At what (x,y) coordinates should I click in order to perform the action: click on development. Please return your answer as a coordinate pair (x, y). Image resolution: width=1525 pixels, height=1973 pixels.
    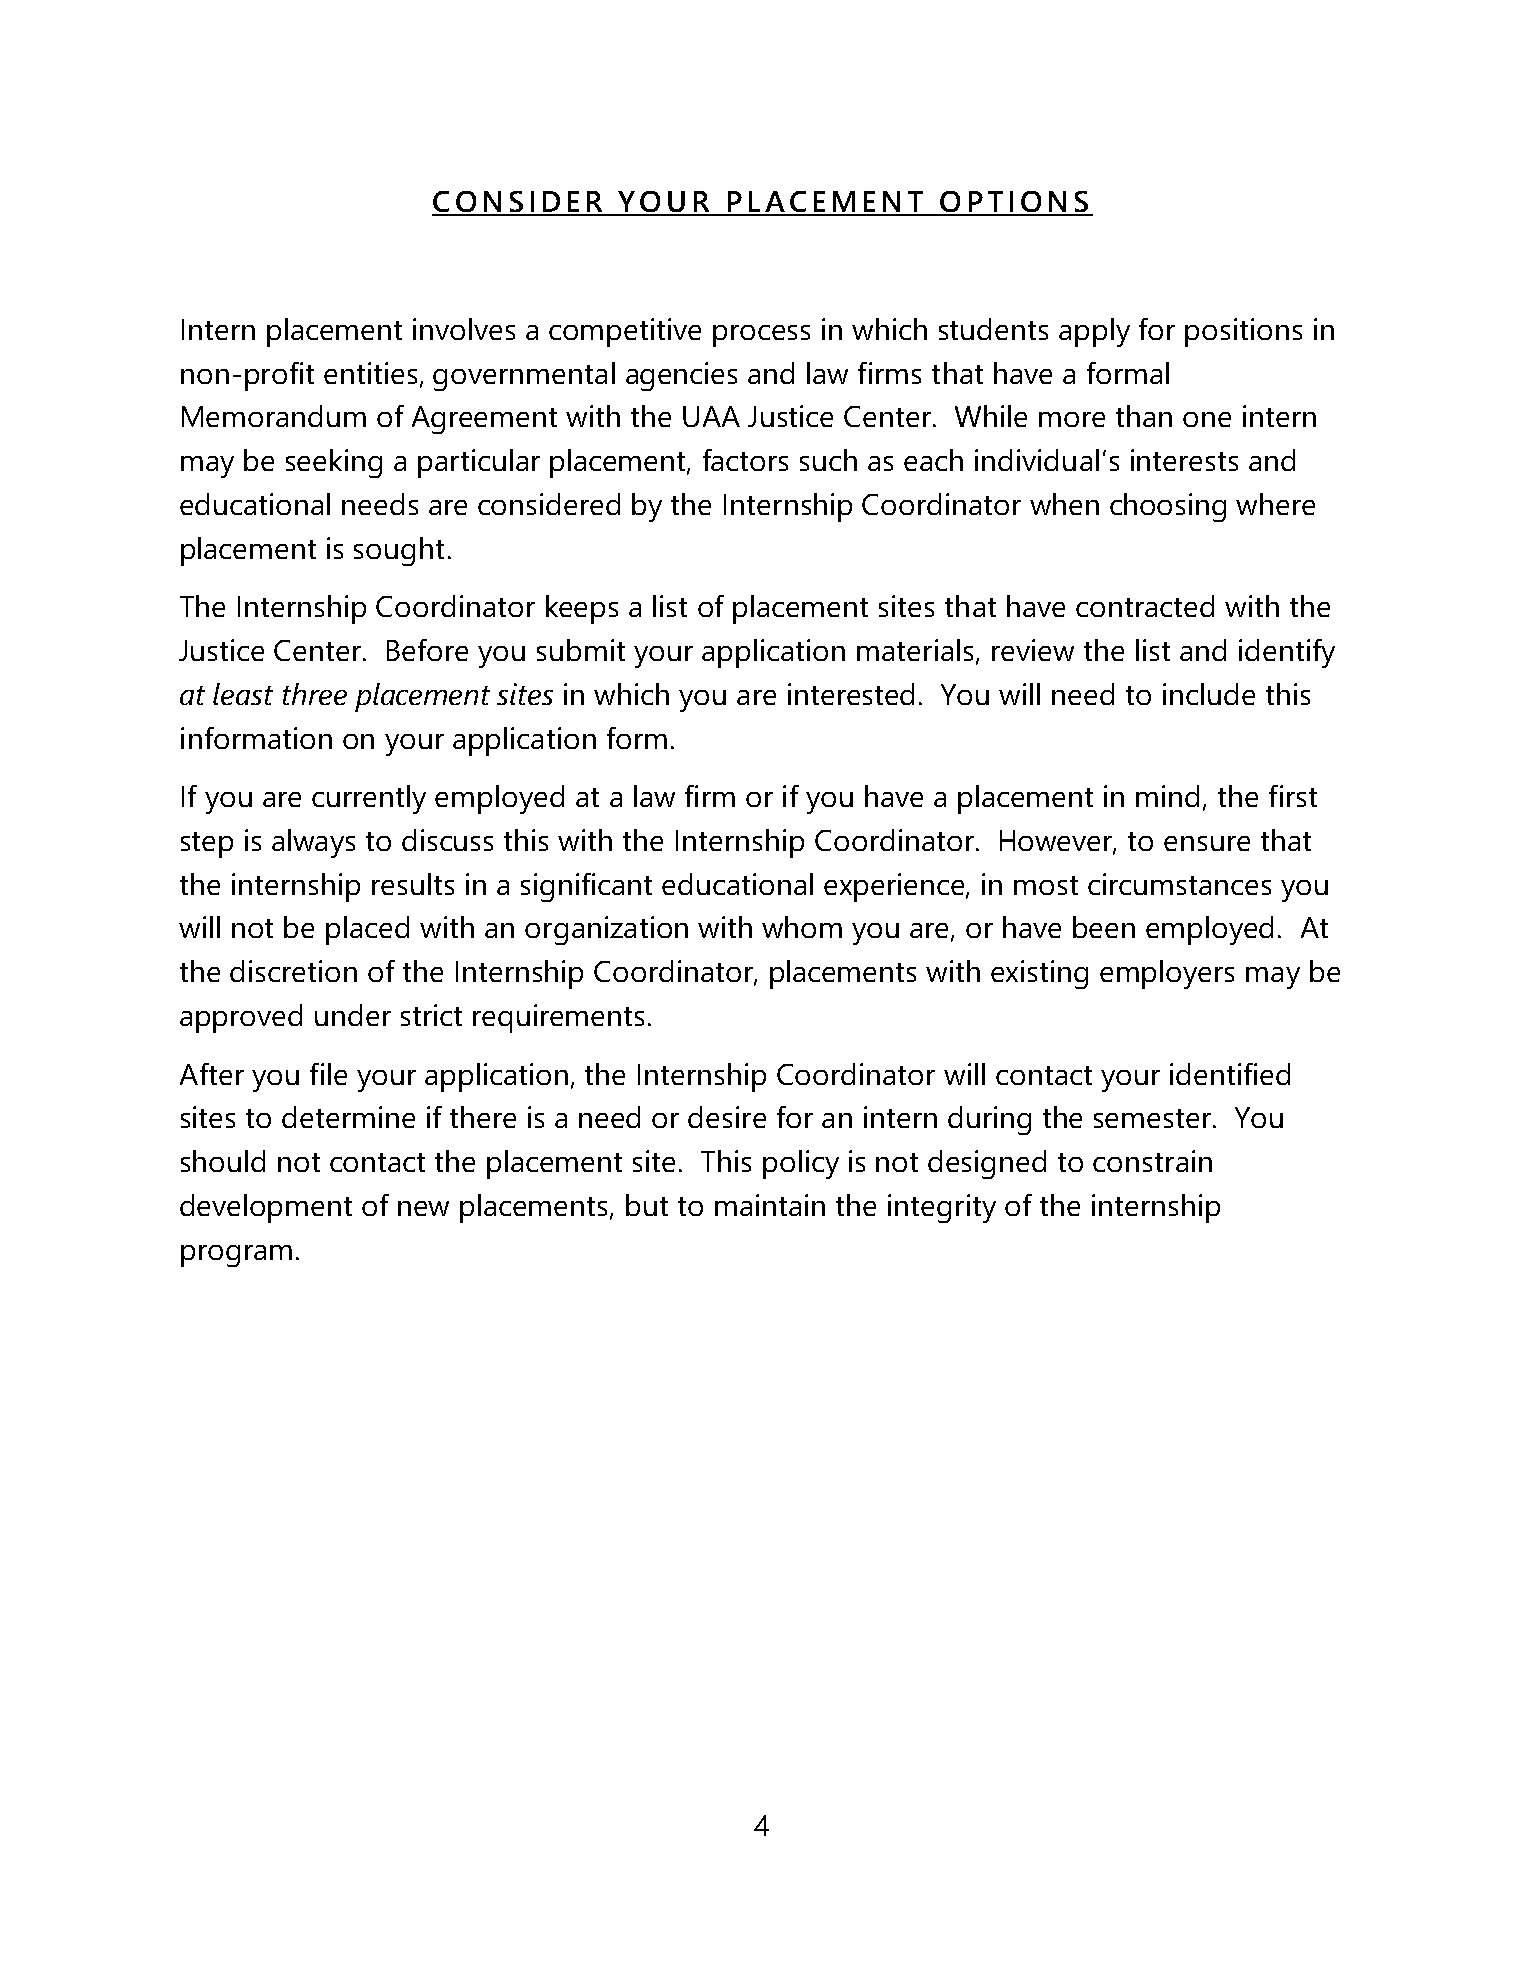
    Looking at the image, I should click on (266, 1208).
